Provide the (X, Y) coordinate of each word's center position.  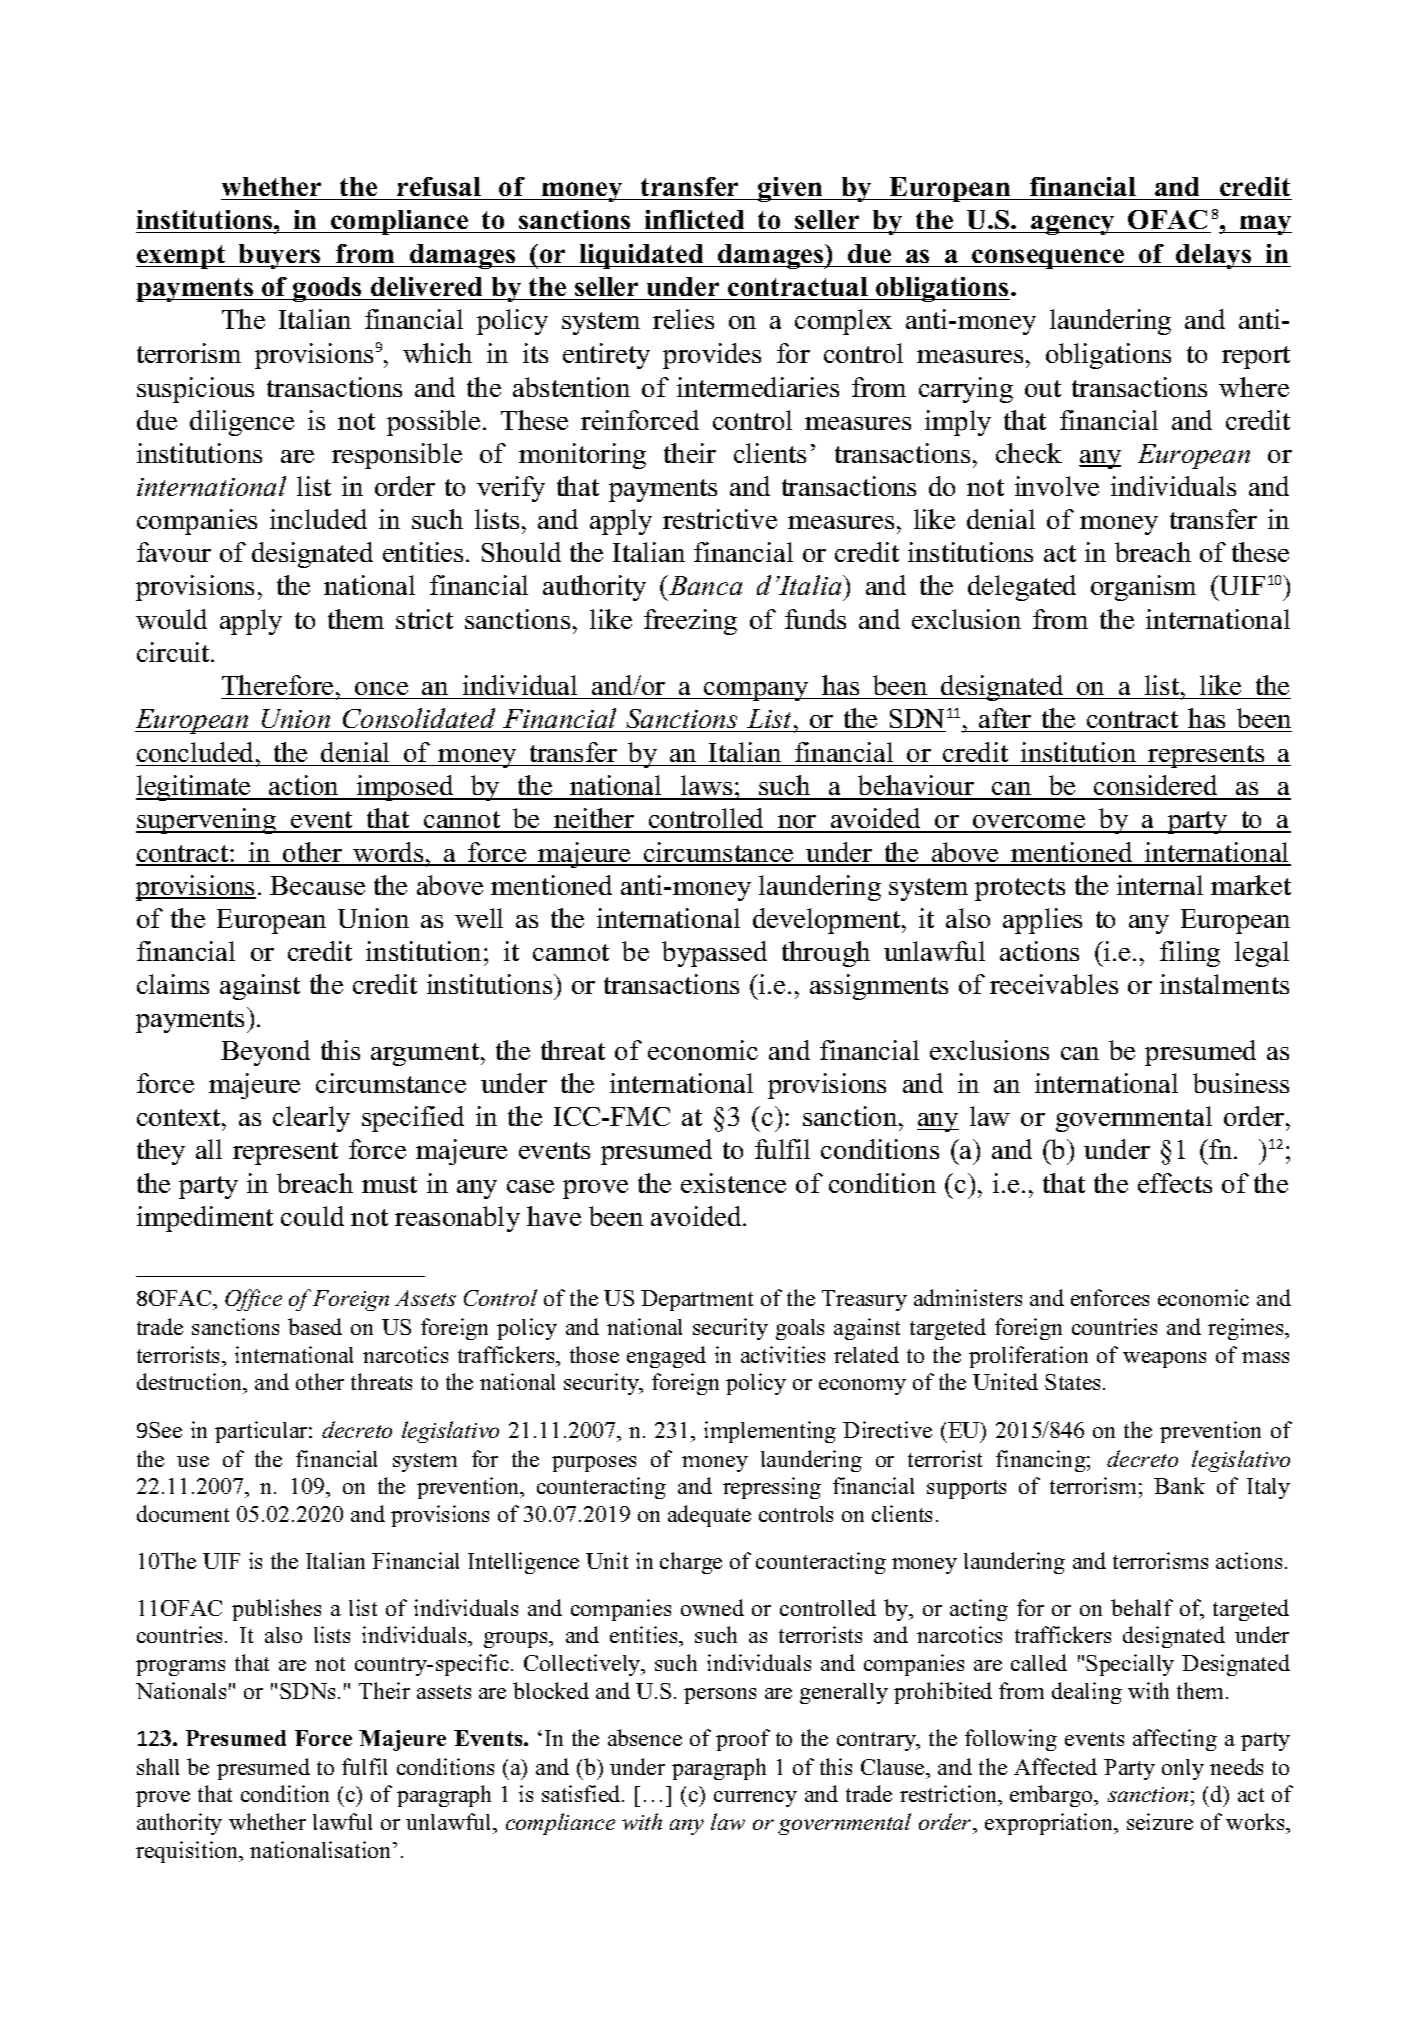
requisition (188, 1852)
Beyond (265, 1053)
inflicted (695, 221)
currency (755, 1799)
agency (1073, 225)
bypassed (714, 954)
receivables (1054, 984)
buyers (280, 256)
